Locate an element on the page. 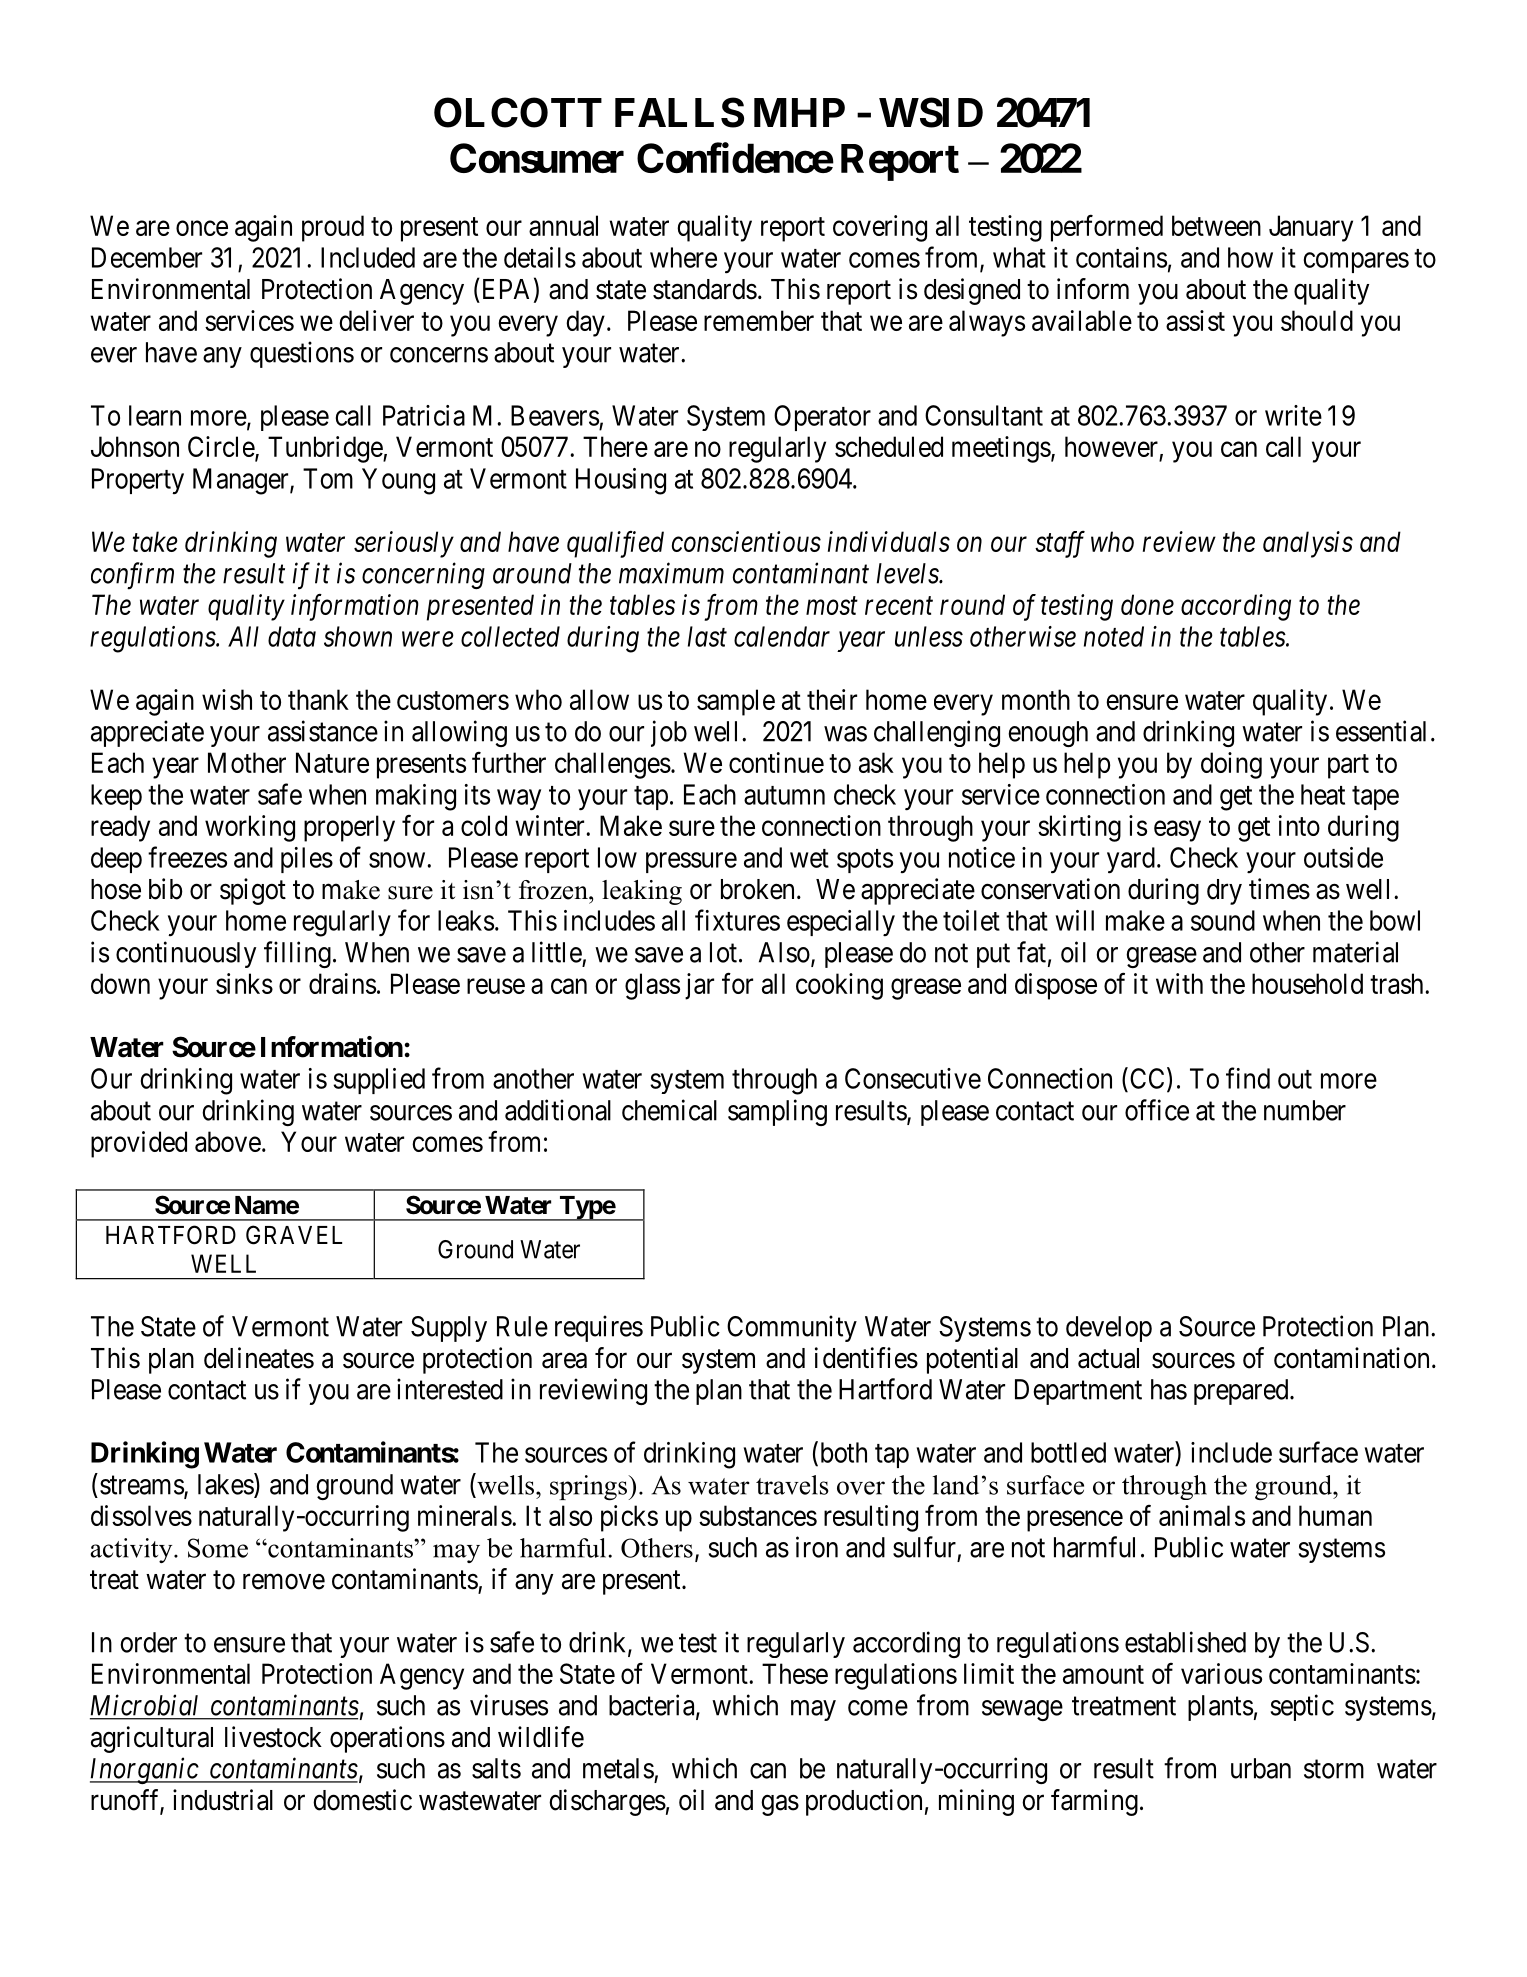  number is located at coordinates (1305, 1110).
